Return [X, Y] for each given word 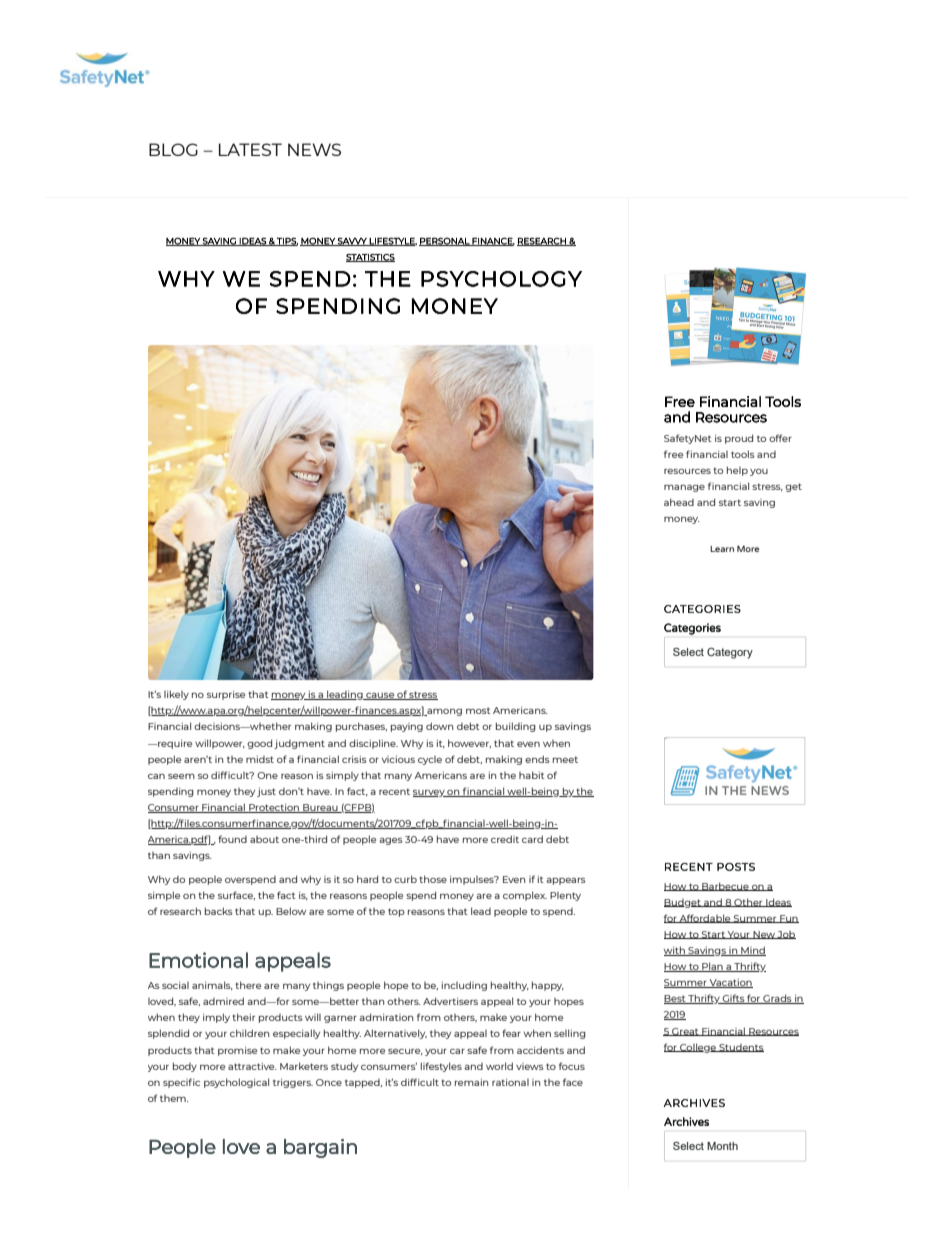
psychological [236, 1083]
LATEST [250, 149]
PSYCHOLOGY [501, 279]
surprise [226, 695]
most [478, 711]
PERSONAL [445, 241]
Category [730, 653]
